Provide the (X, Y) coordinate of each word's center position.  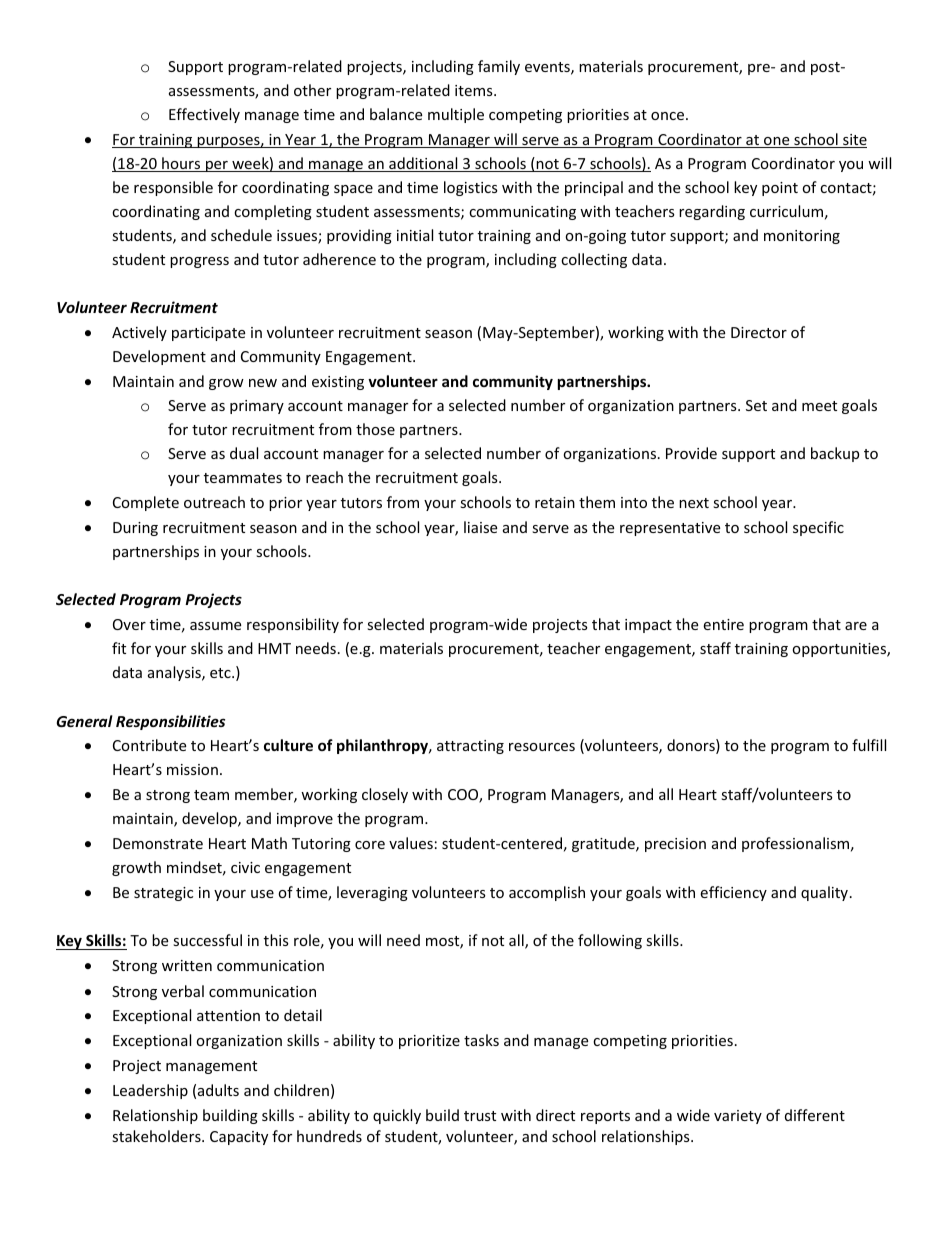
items (475, 90)
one (777, 142)
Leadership (150, 1091)
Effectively (204, 115)
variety (738, 1117)
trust (480, 1116)
